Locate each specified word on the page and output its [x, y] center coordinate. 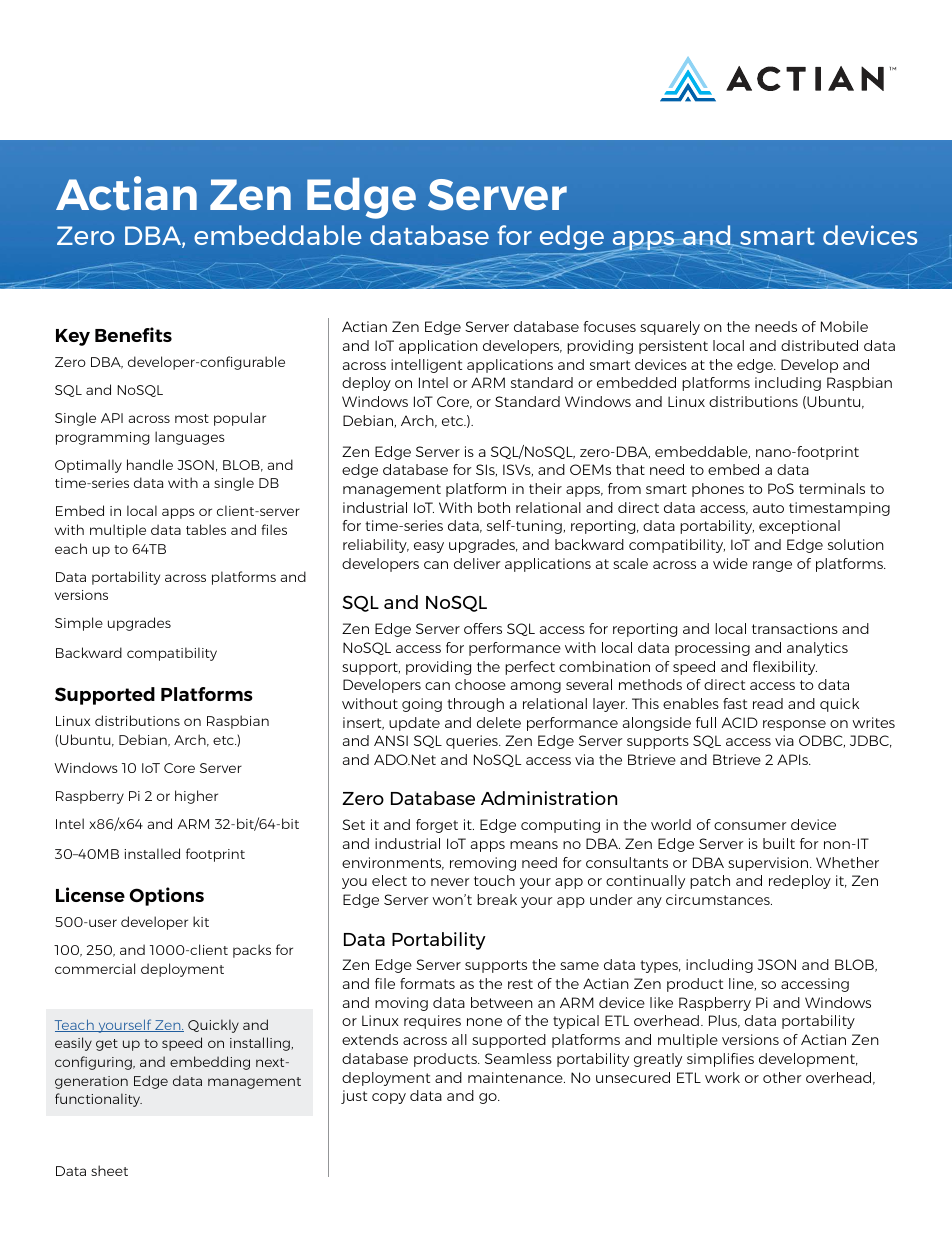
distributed [819, 345]
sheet [109, 1170]
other [782, 1077]
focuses [610, 326]
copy [389, 1098]
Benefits [133, 334]
